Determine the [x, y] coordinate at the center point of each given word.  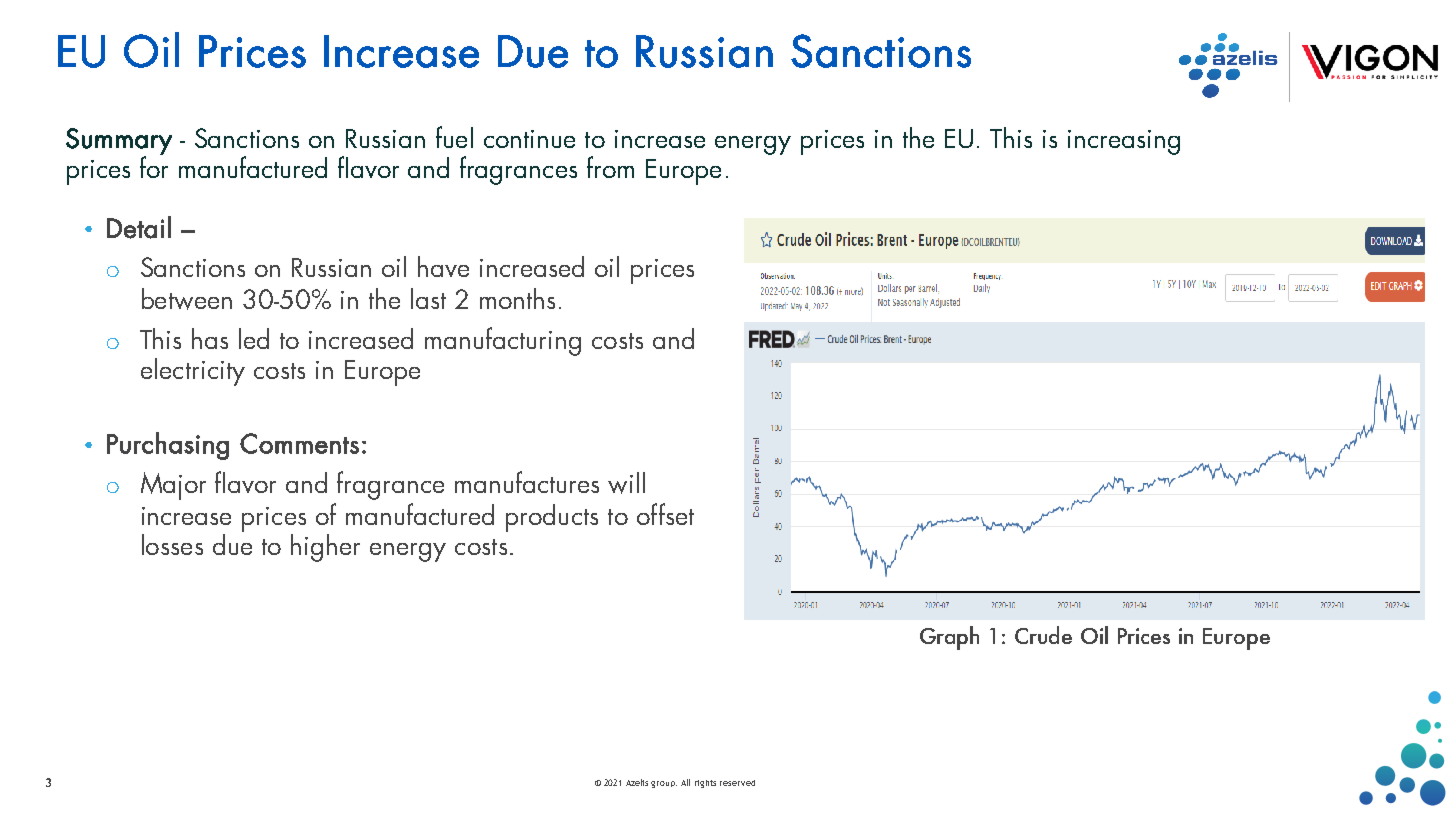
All [685, 782]
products [552, 518]
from [610, 167]
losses [172, 544]
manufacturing [503, 341]
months [517, 298]
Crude [1043, 635]
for [154, 166]
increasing [1124, 142]
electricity [193, 372]
